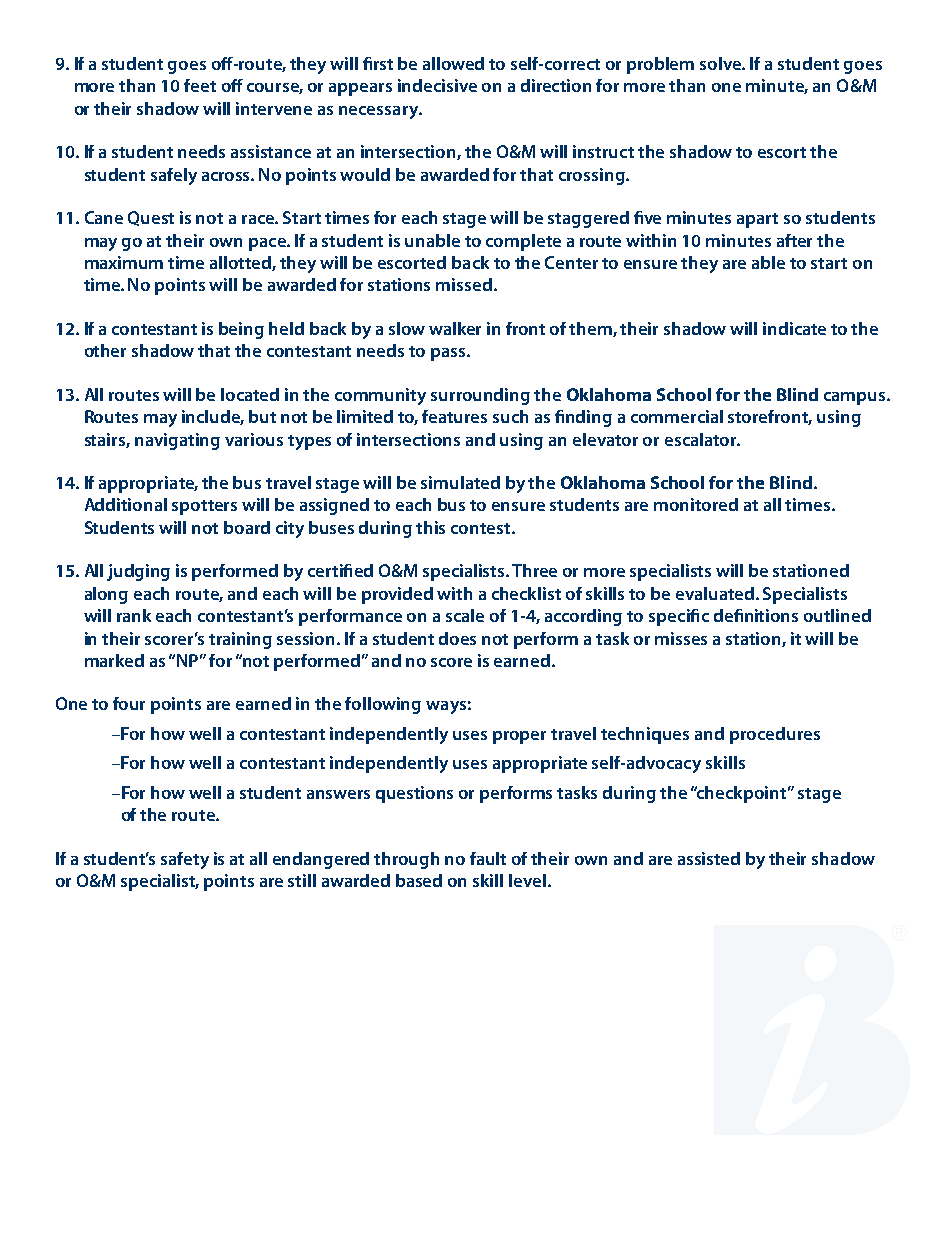  I want to click on problem, so click(660, 65).
